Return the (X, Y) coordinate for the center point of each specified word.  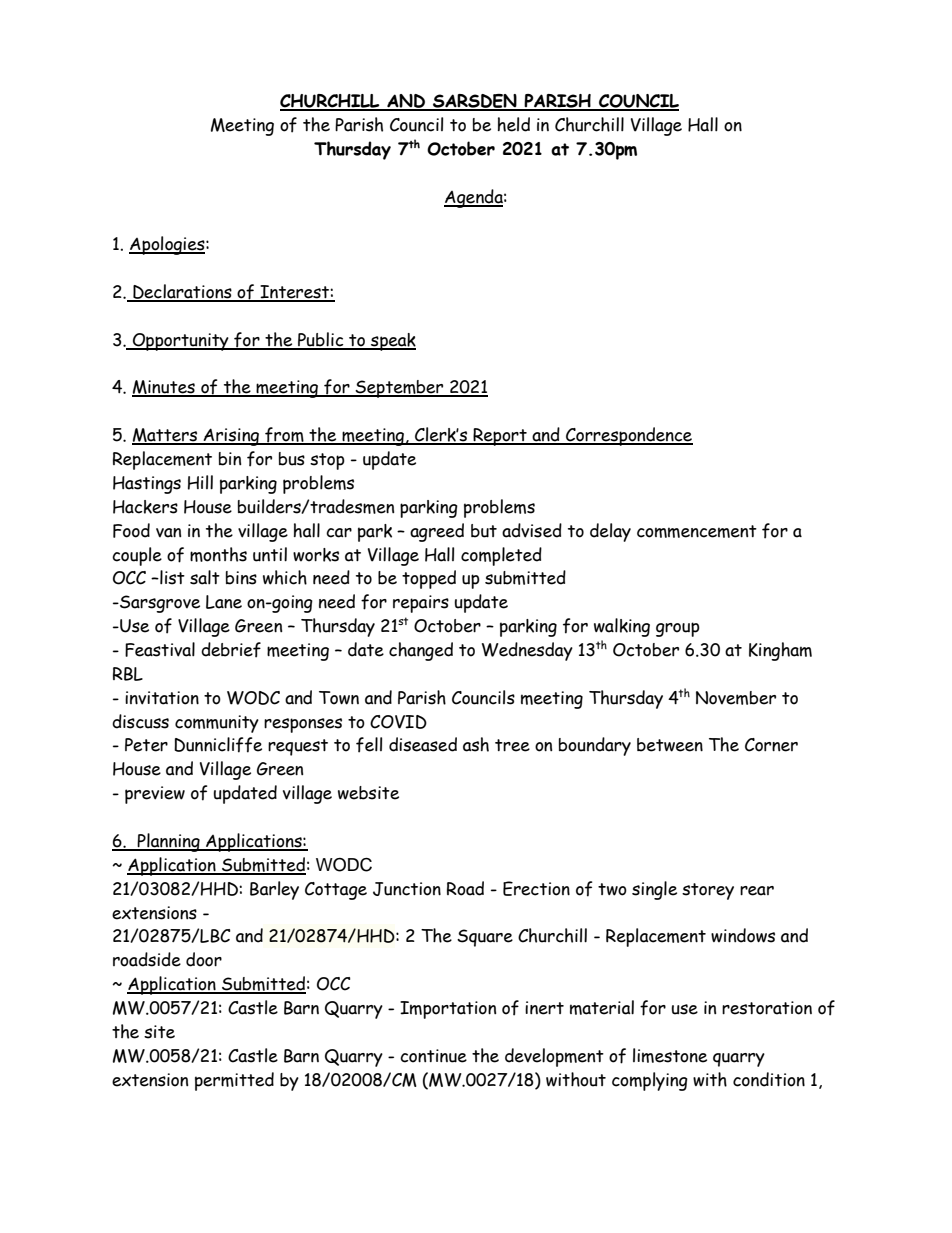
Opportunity (181, 342)
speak (392, 342)
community (217, 724)
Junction (407, 889)
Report (500, 437)
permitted (234, 1081)
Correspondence (628, 436)
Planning (168, 842)
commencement (697, 531)
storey (708, 891)
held (514, 124)
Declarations (182, 292)
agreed (437, 532)
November (736, 698)
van (168, 533)
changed (421, 651)
